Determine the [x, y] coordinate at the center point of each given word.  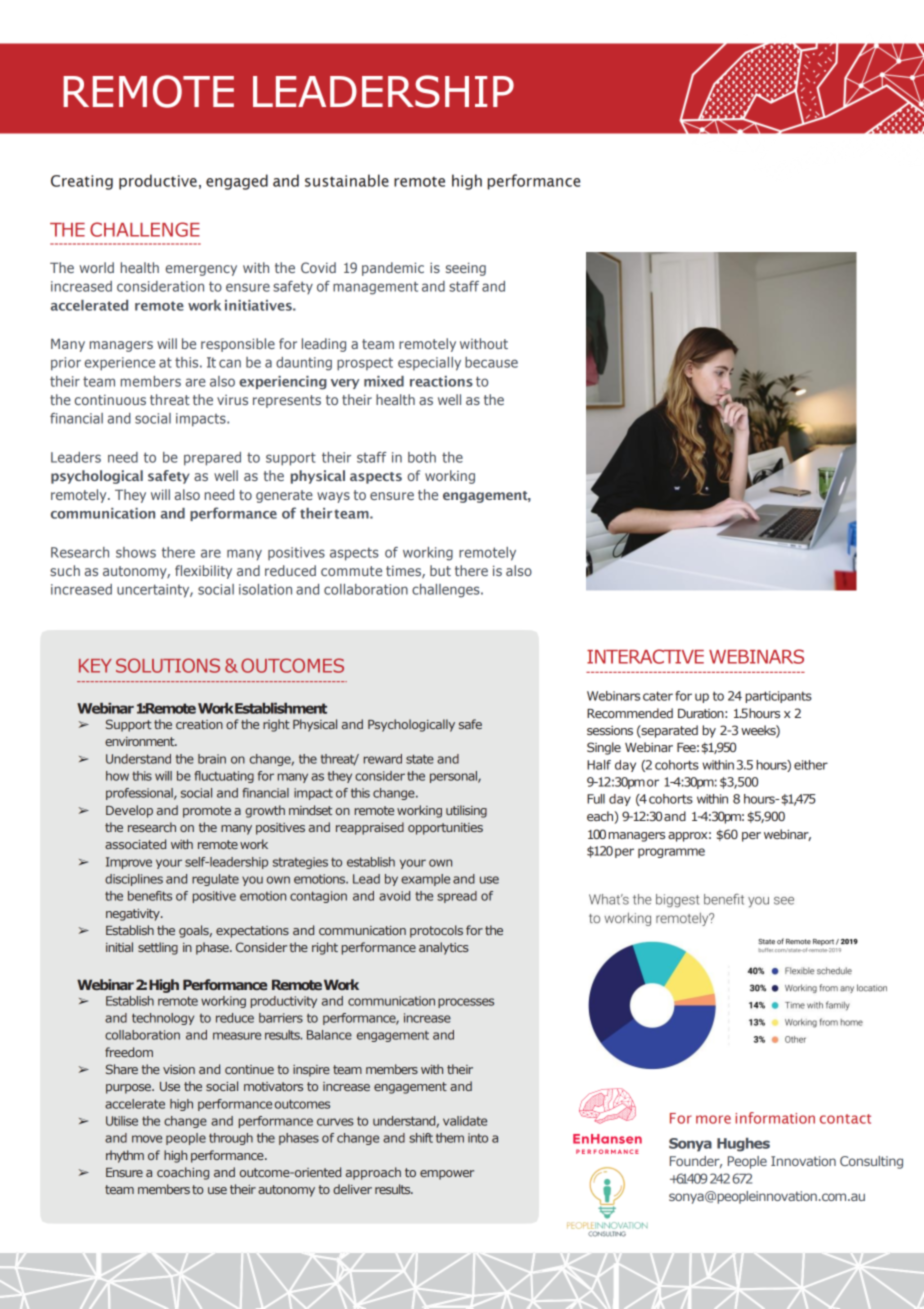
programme [671, 853]
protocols [436, 931]
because [491, 362]
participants [778, 697]
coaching [183, 1173]
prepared [212, 459]
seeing [466, 269]
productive [158, 182]
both [422, 457]
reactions [441, 381]
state [420, 759]
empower [447, 1175]
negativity [134, 915]
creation [199, 724]
